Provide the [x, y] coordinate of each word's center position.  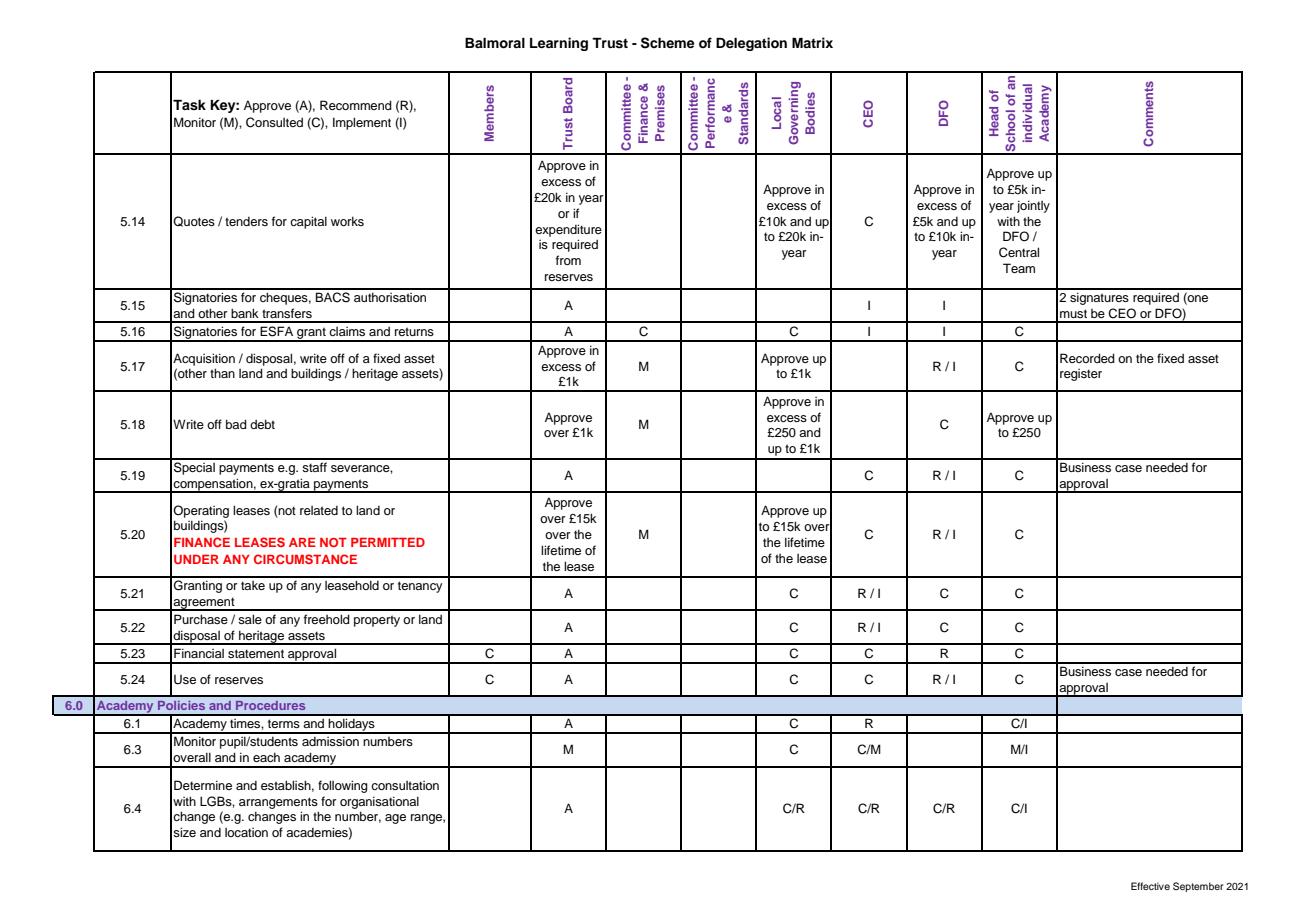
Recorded [1087, 358]
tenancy [420, 587]
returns [414, 331]
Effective [1150, 886]
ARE [302, 542]
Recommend [356, 105]
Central [1019, 252]
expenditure [568, 230]
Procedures [270, 705]
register [1081, 375]
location [246, 832]
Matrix [812, 42]
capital [308, 222]
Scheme [668, 43]
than [222, 373]
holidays [352, 726]
